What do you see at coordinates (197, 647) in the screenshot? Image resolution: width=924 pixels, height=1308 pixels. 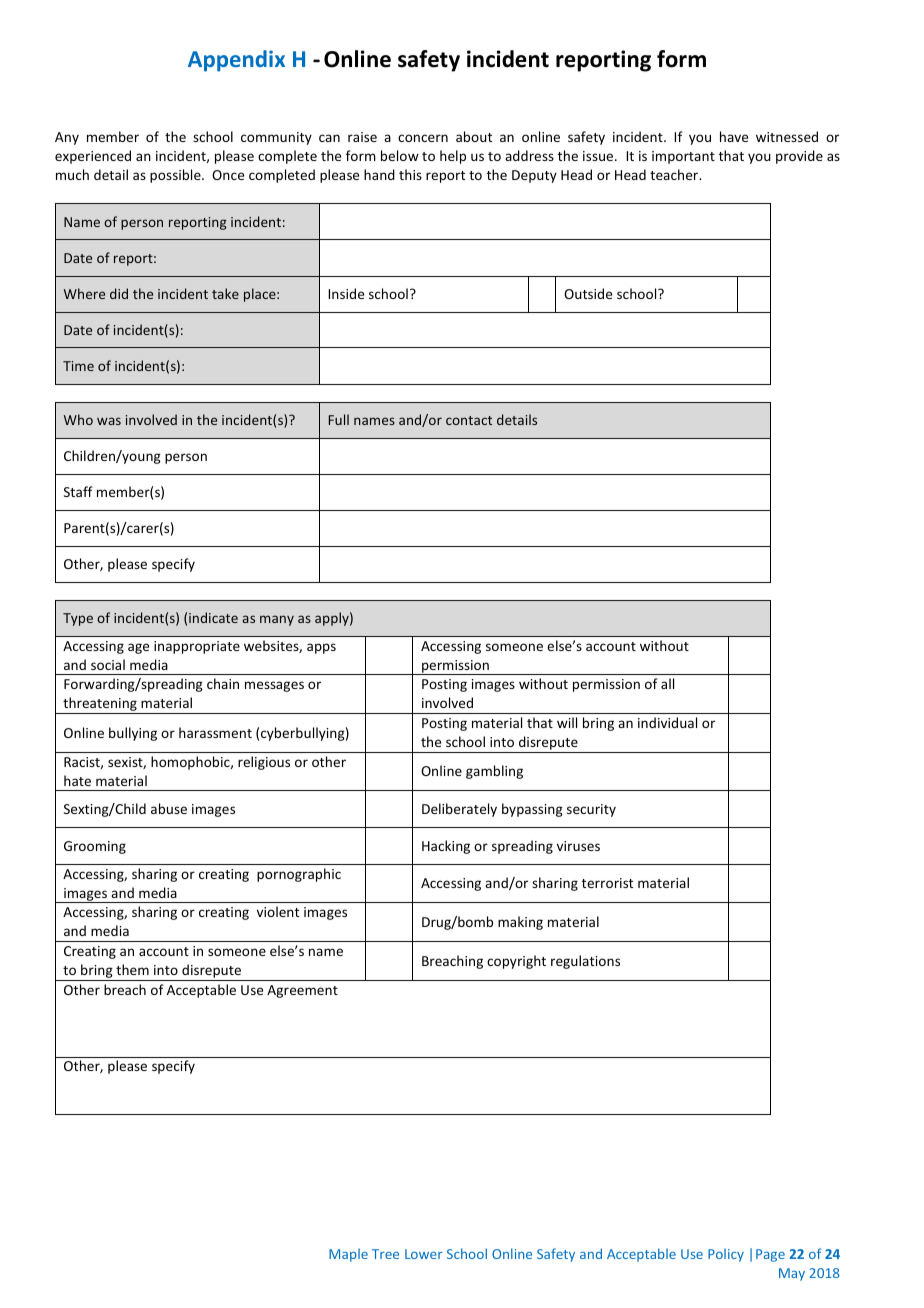 I see `inappropriate` at bounding box center [197, 647].
